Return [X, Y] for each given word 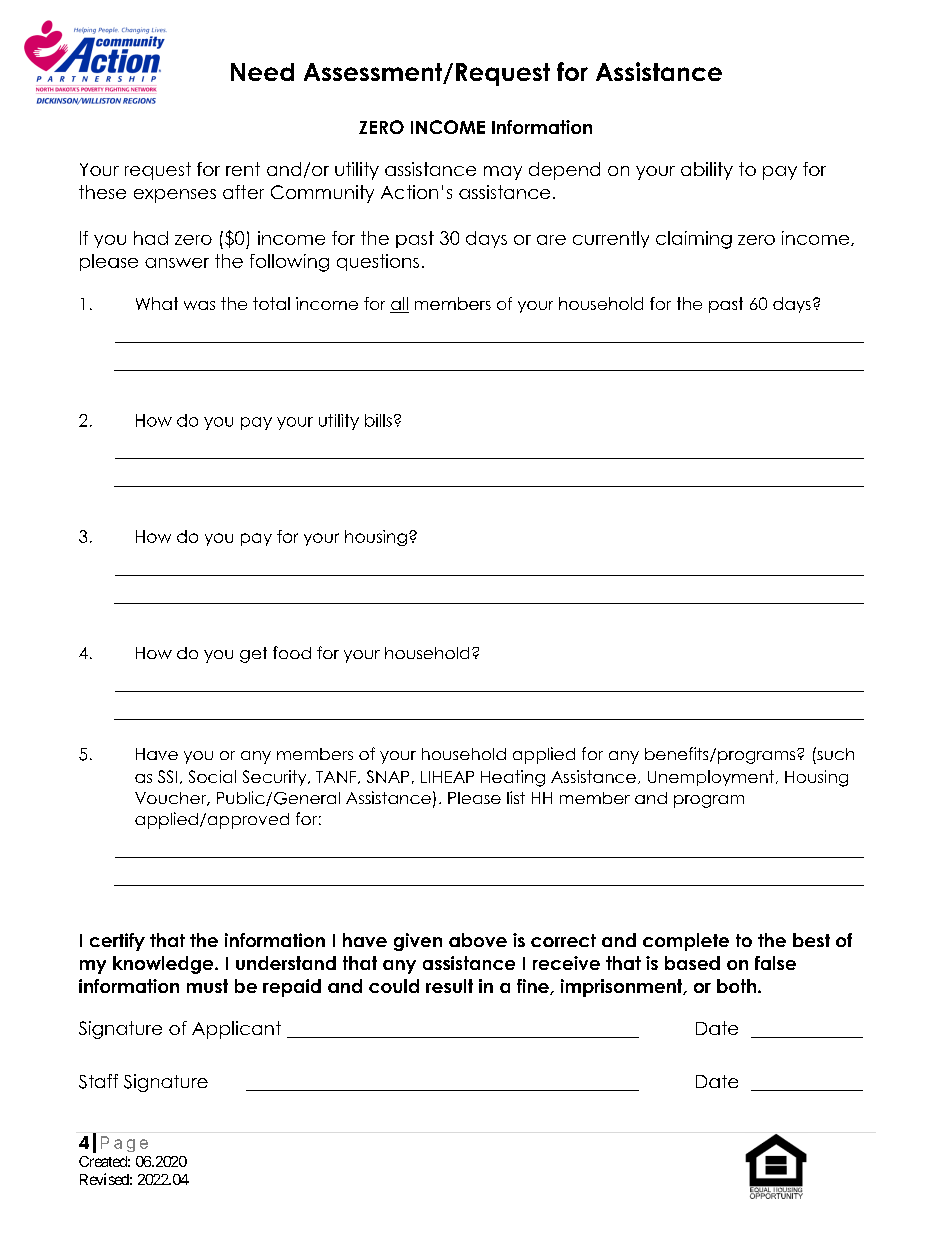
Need [262, 72]
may [503, 173]
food [292, 652]
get [253, 655]
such [834, 753]
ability [707, 171]
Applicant [236, 1030]
